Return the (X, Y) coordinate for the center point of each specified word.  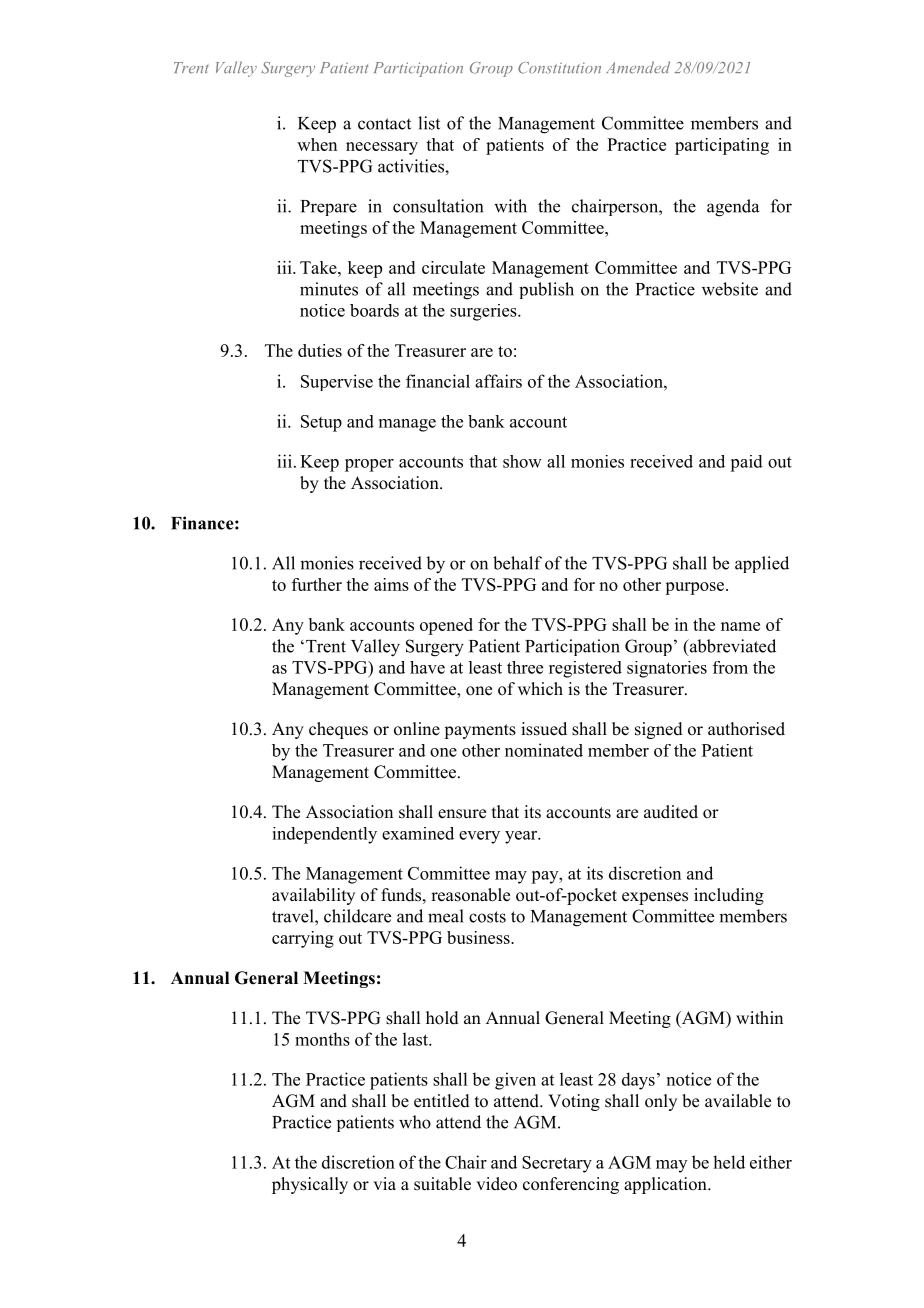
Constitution (559, 68)
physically (310, 1185)
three (525, 667)
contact (384, 124)
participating (722, 146)
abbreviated (731, 647)
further (317, 584)
